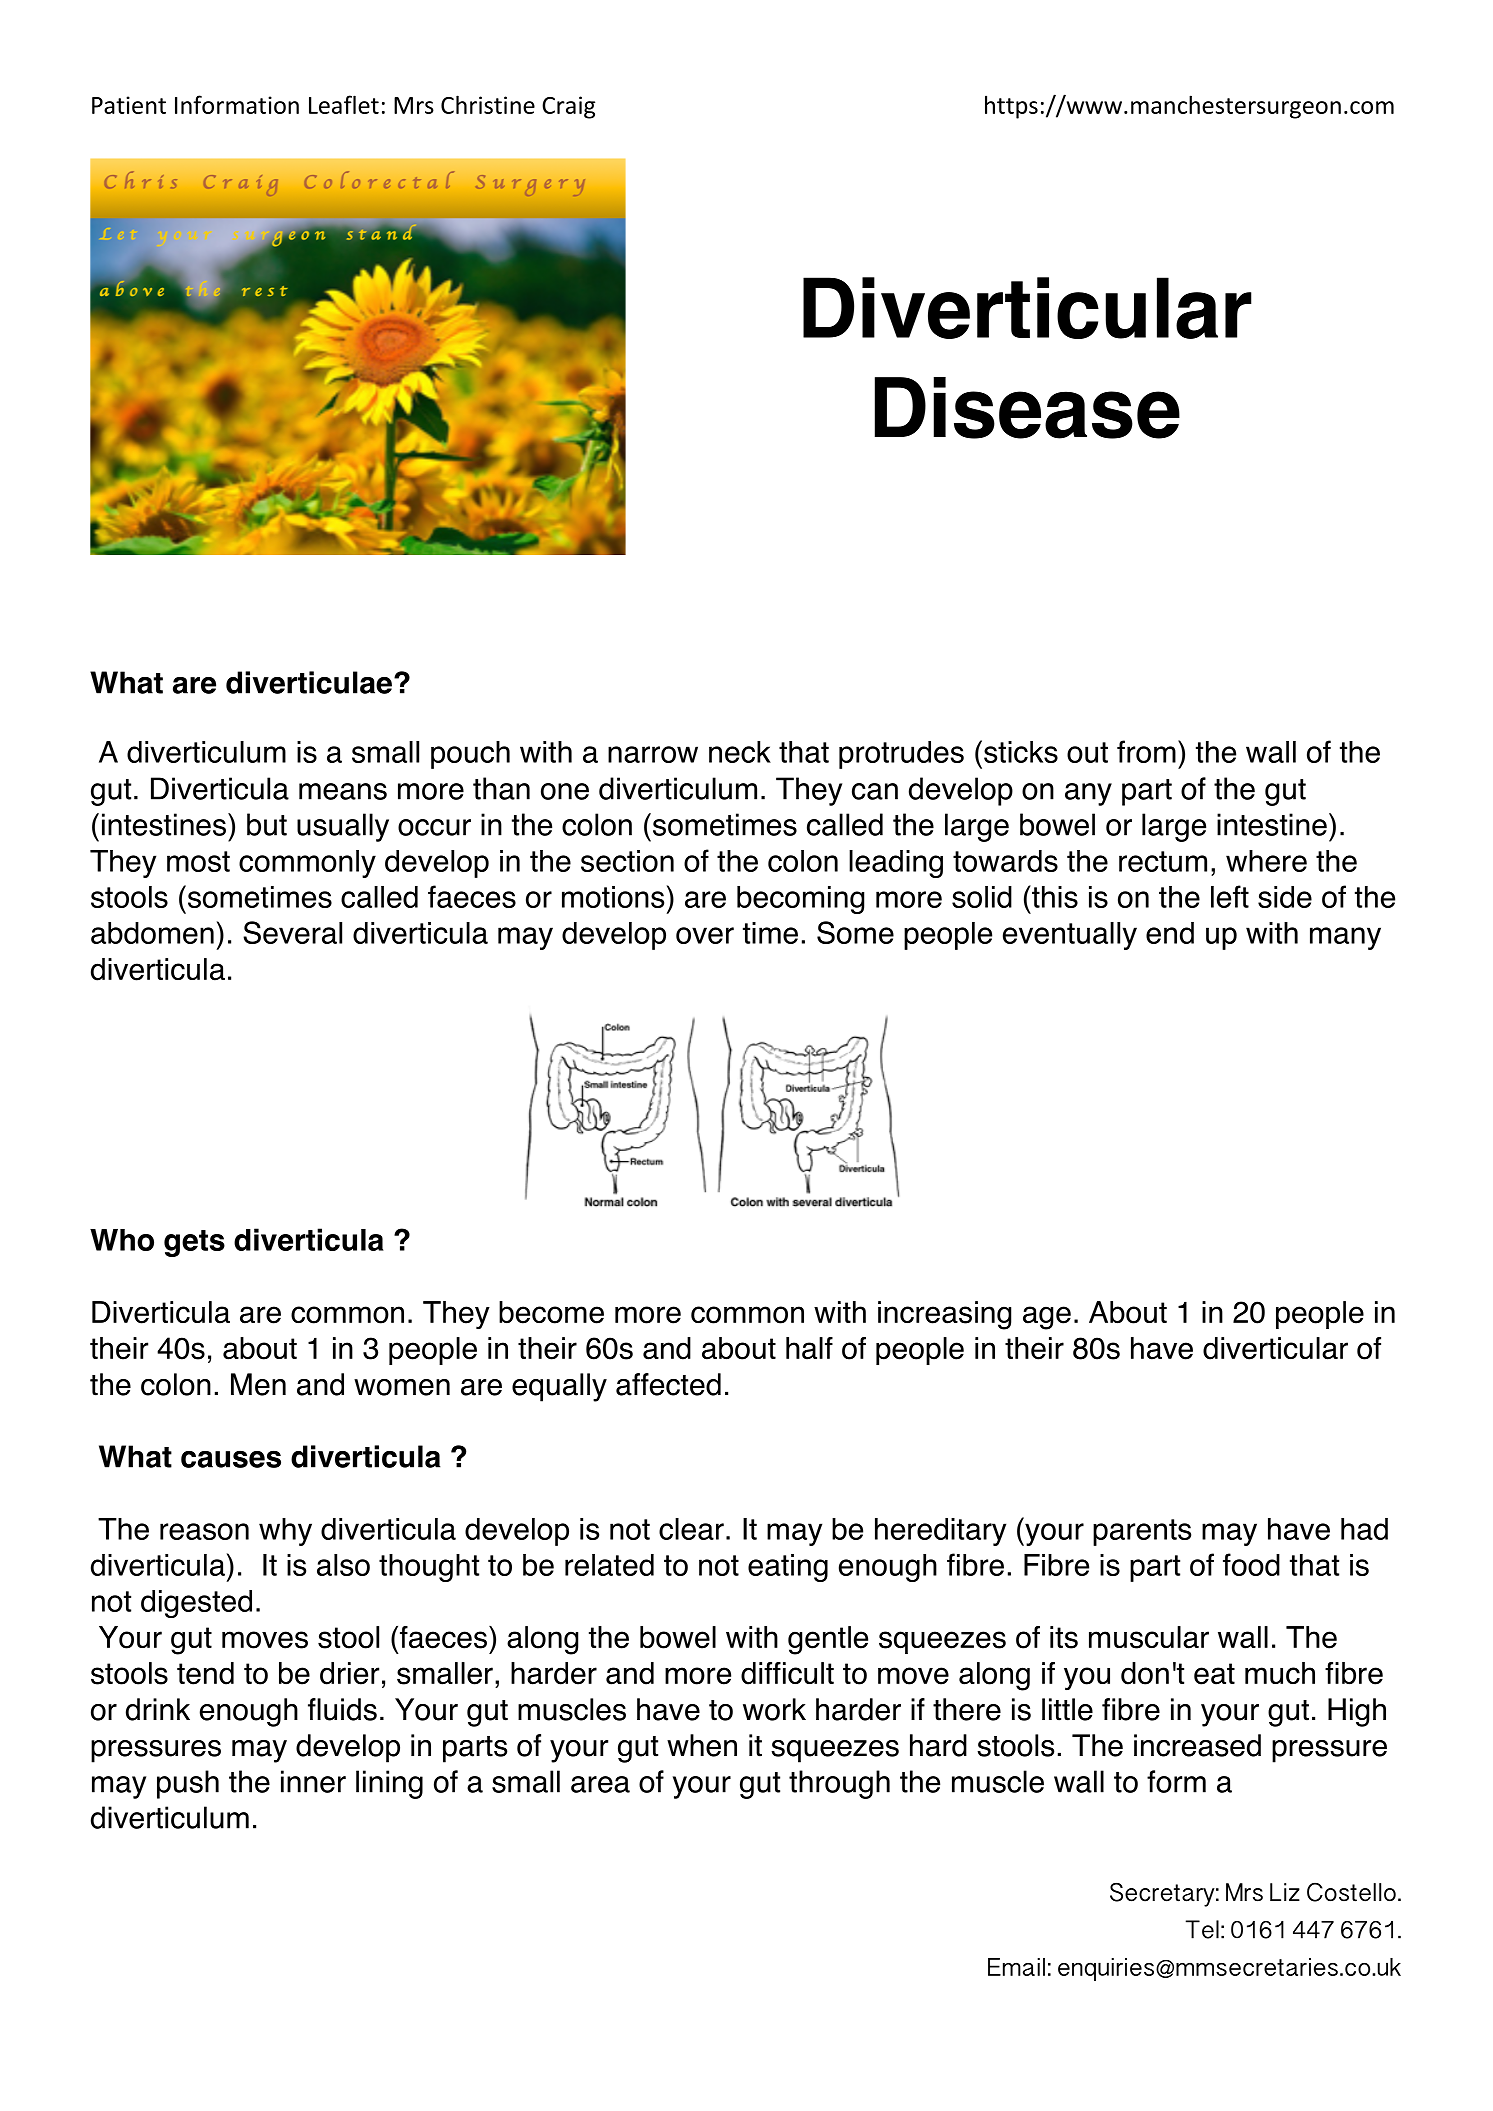 Image resolution: width=1493 pixels, height=2111 pixels. What do you see at coordinates (313, 1781) in the document?
I see `inner` at bounding box center [313, 1781].
